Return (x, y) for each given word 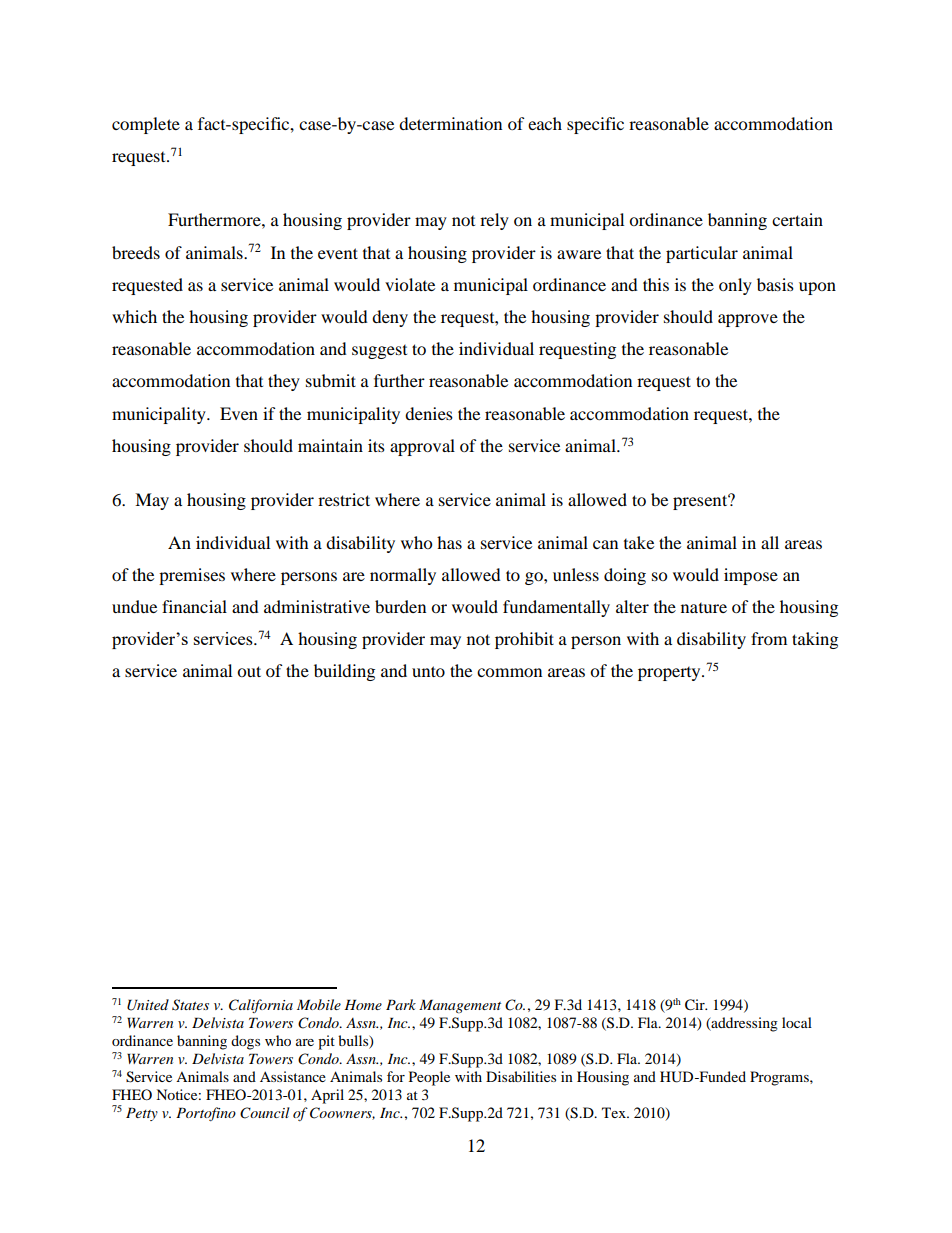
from (769, 638)
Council (265, 1113)
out (249, 671)
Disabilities (521, 1076)
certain (797, 219)
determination (450, 123)
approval (422, 447)
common (509, 672)
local (797, 1022)
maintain (330, 445)
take (639, 542)
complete (146, 125)
